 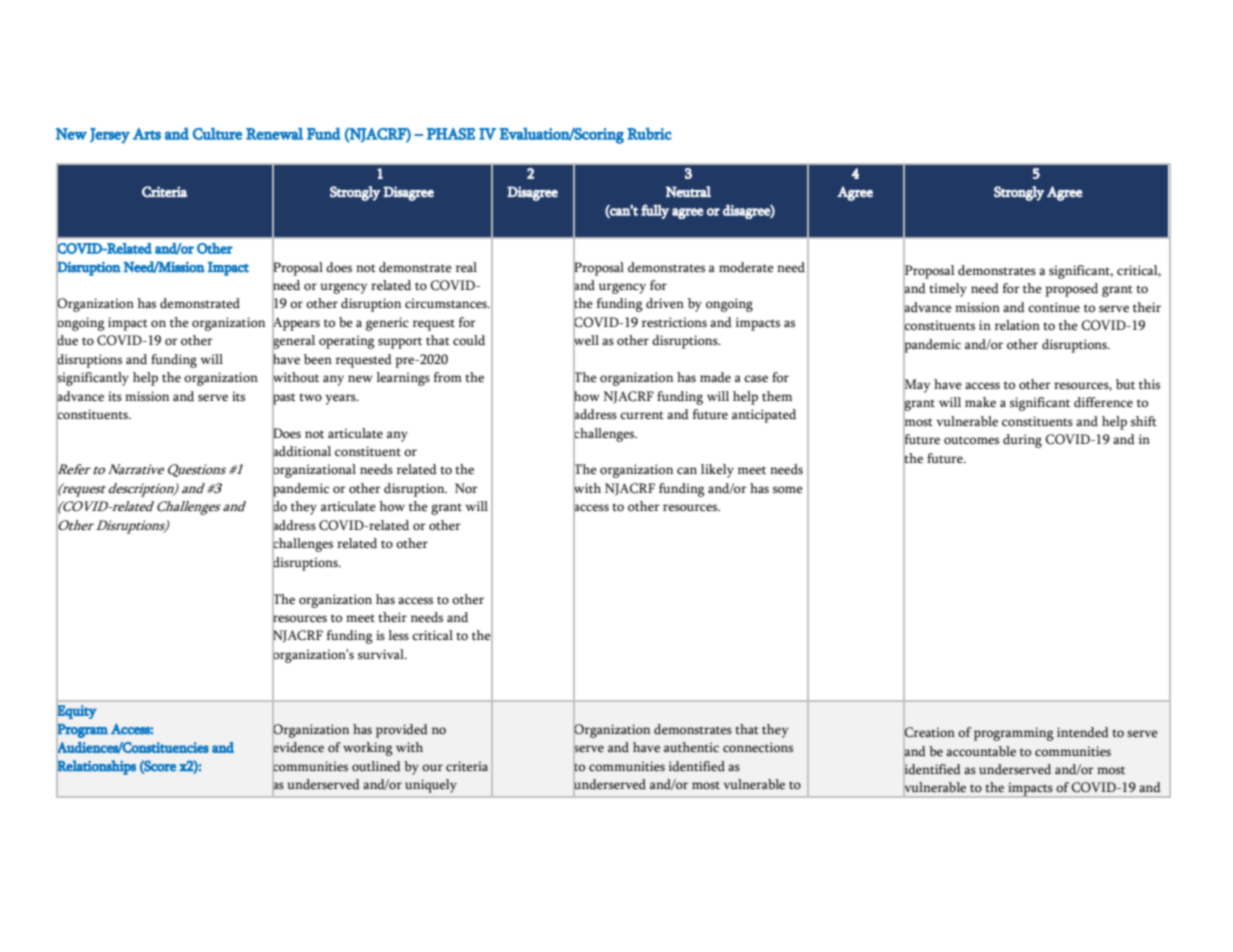 What do you see at coordinates (649, 133) in the image?
I see `Rubric` at bounding box center [649, 133].
